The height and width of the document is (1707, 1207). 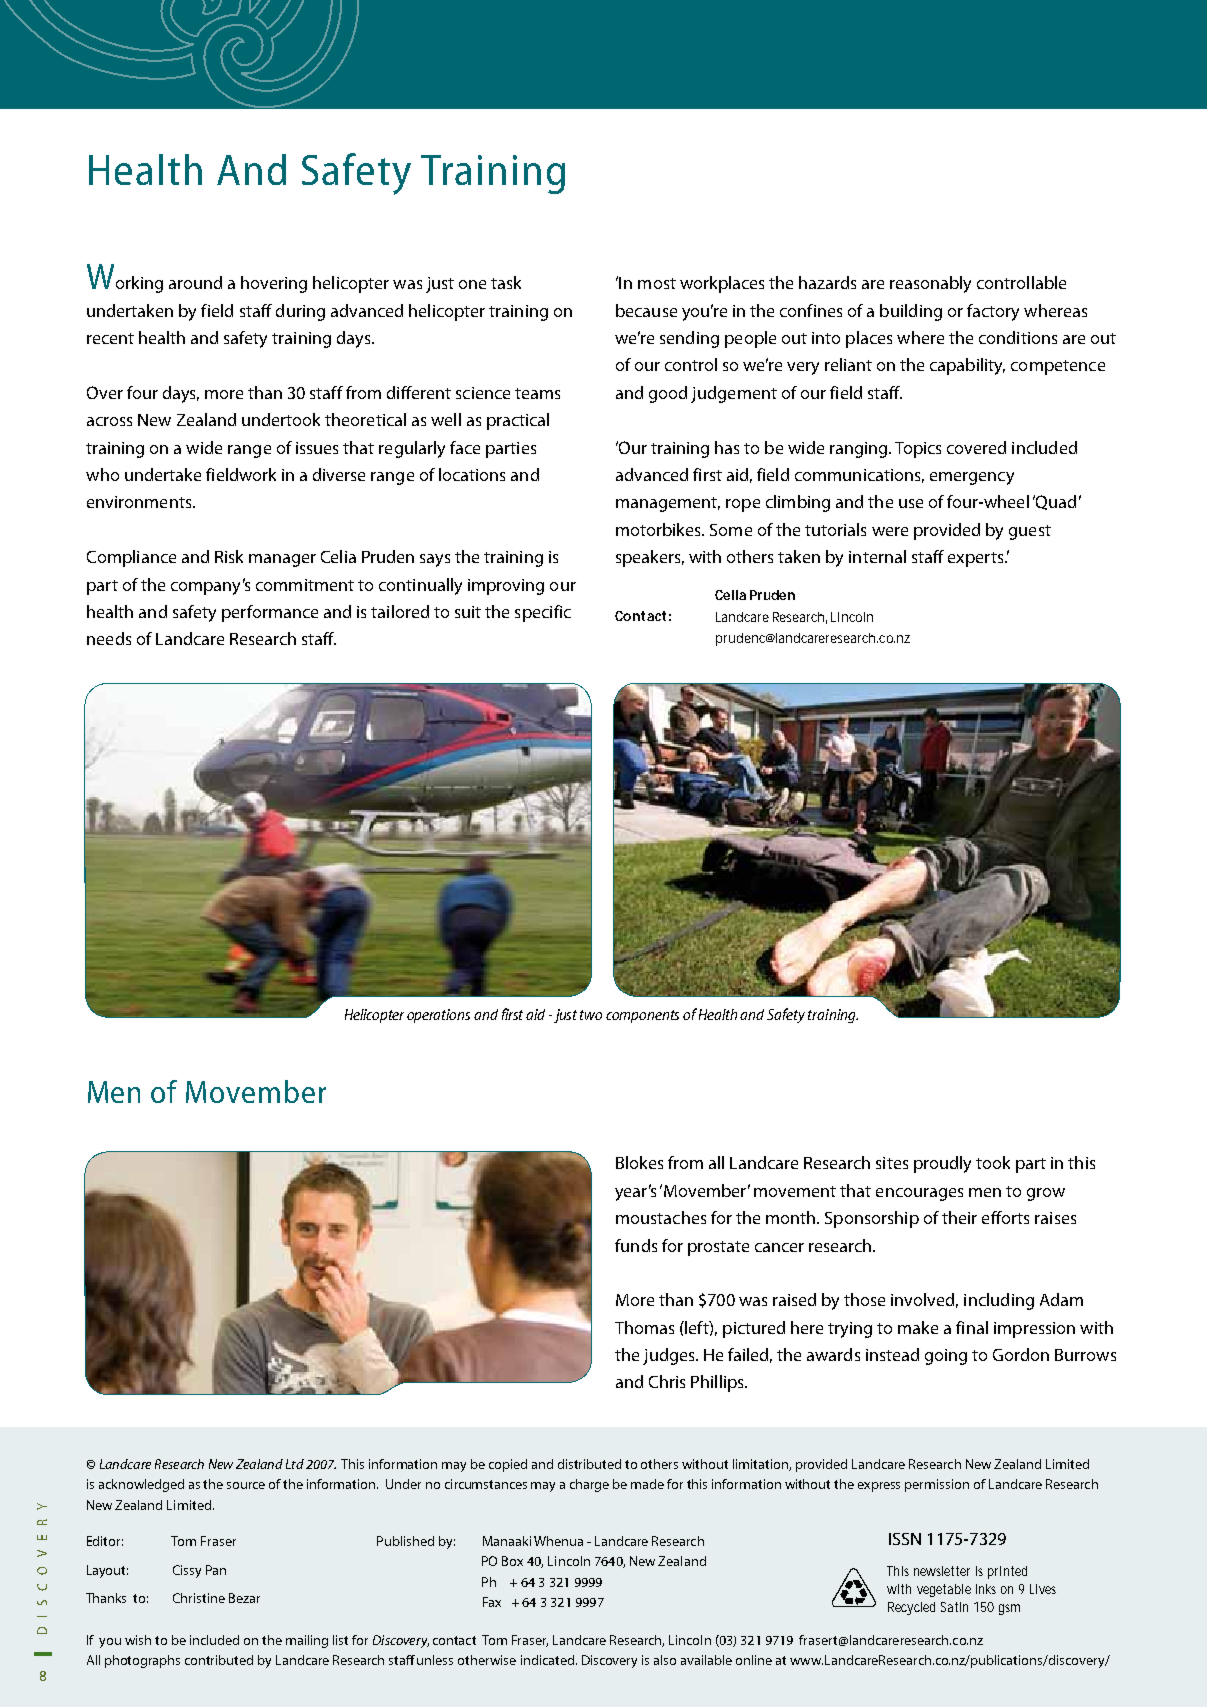 What do you see at coordinates (911, 312) in the document?
I see `building` at bounding box center [911, 312].
